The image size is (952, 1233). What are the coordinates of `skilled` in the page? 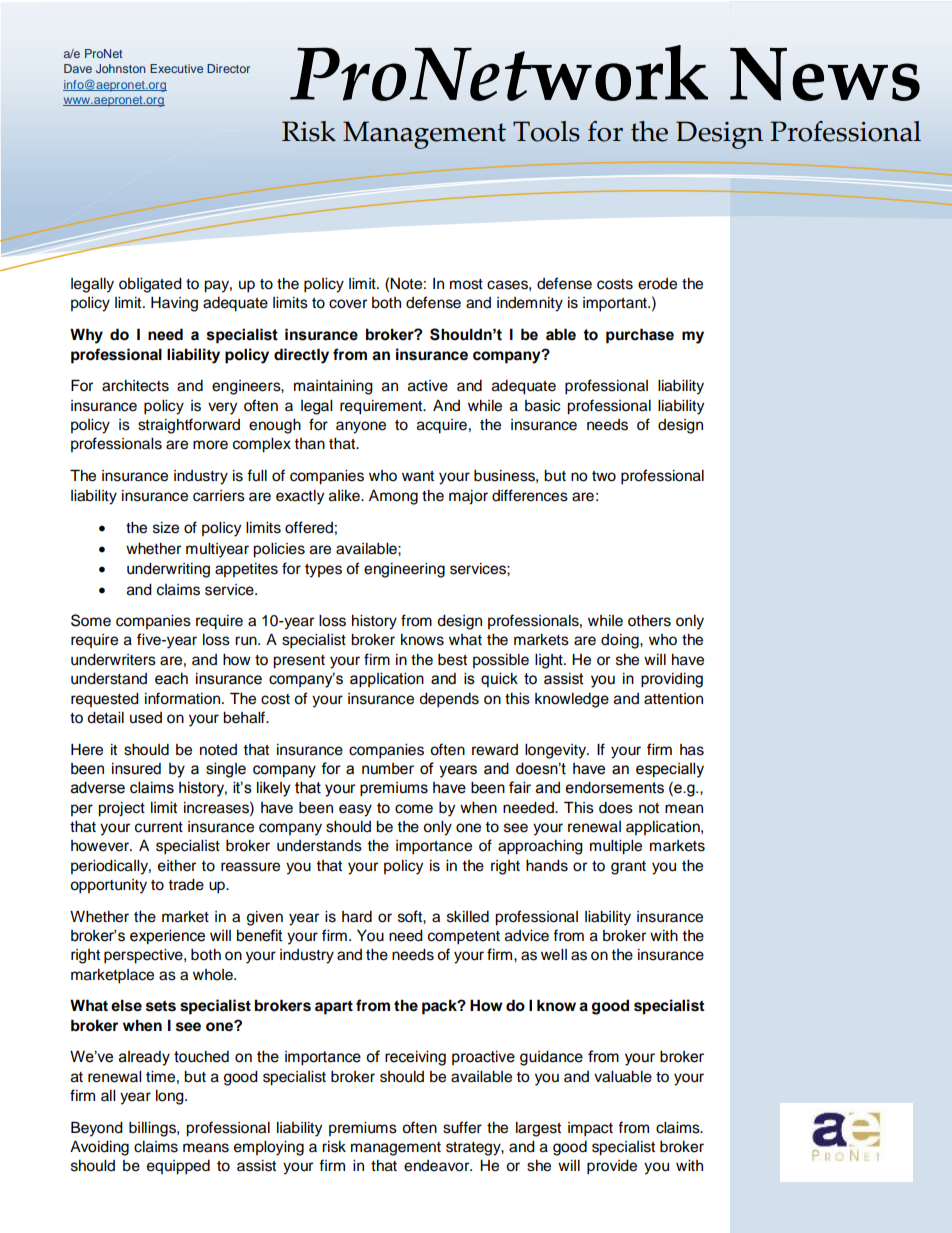 It's located at (468, 917).
